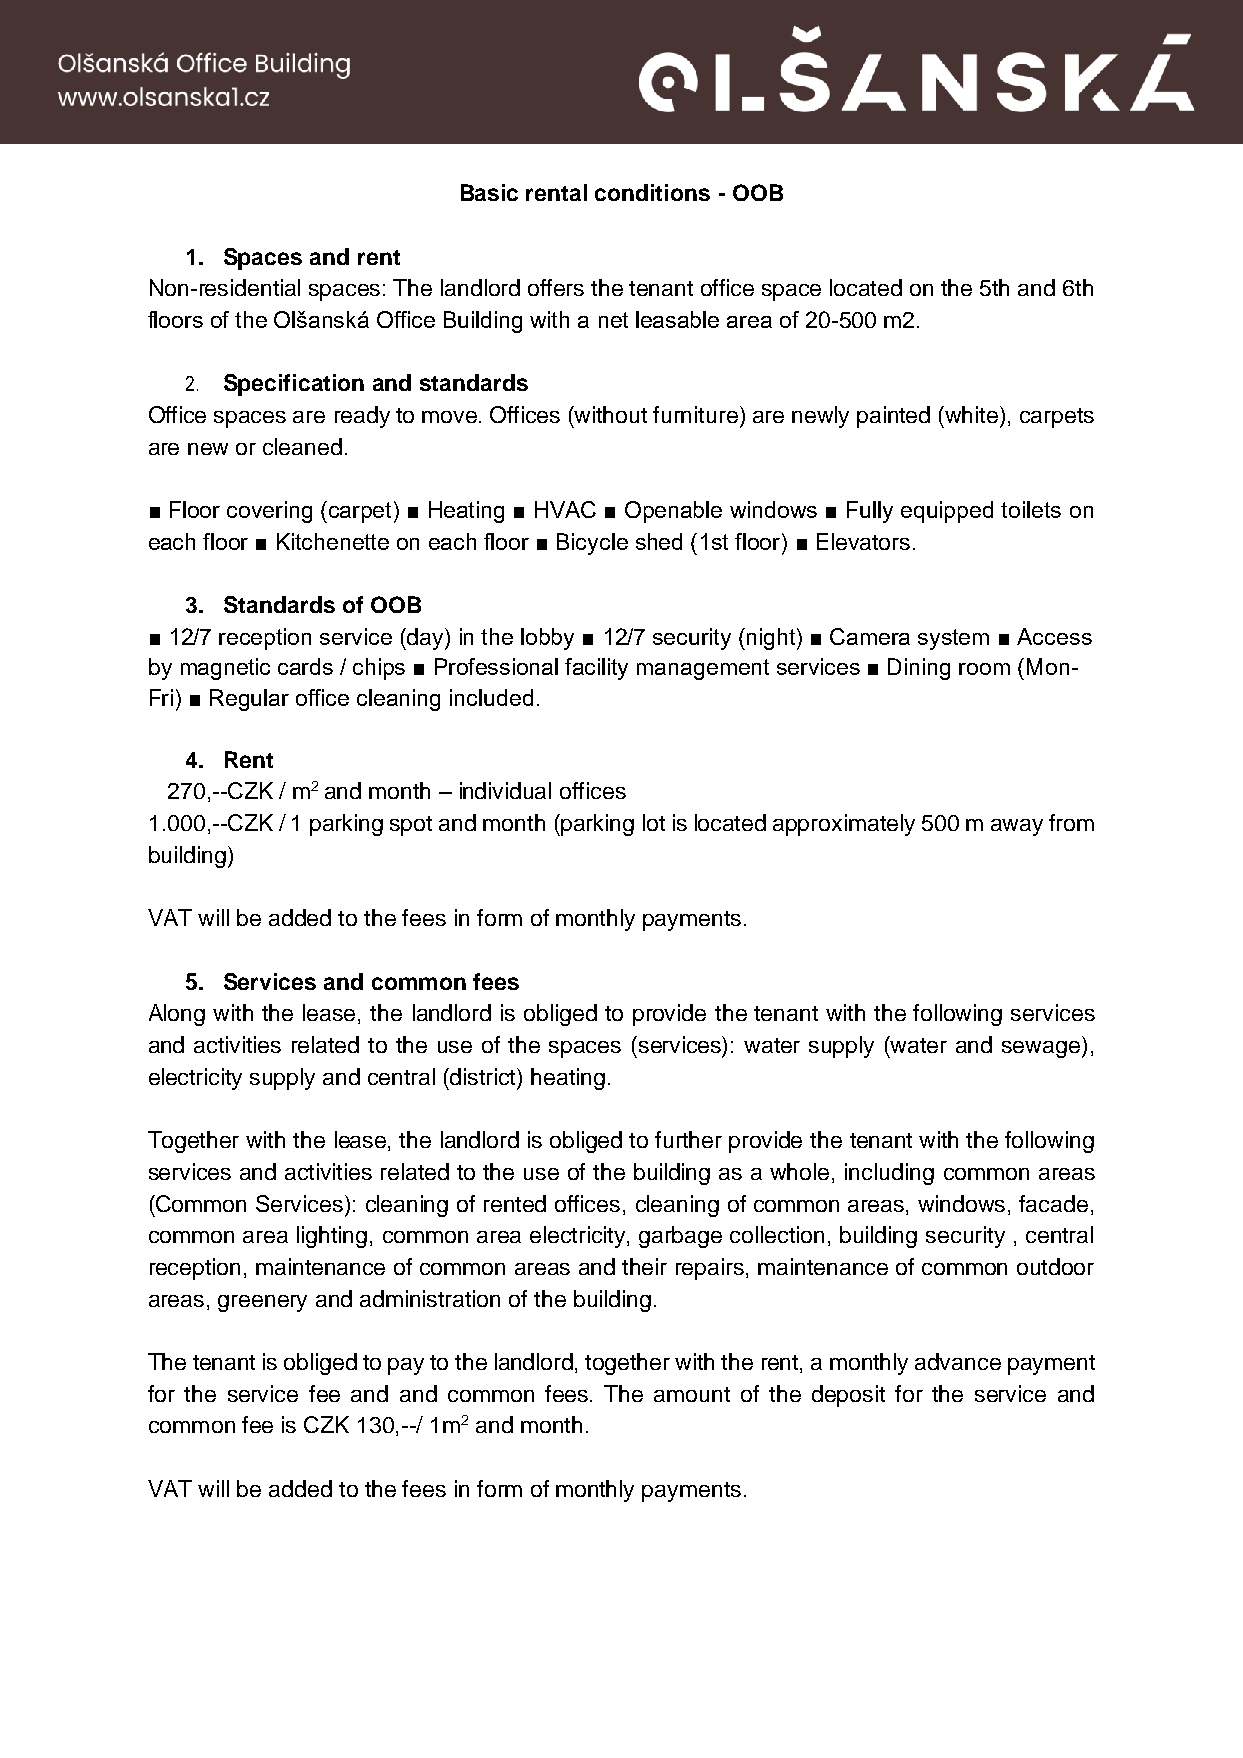 The image size is (1243, 1758). Describe the element at coordinates (489, 192) in the screenshot. I see `Basic` at that location.
